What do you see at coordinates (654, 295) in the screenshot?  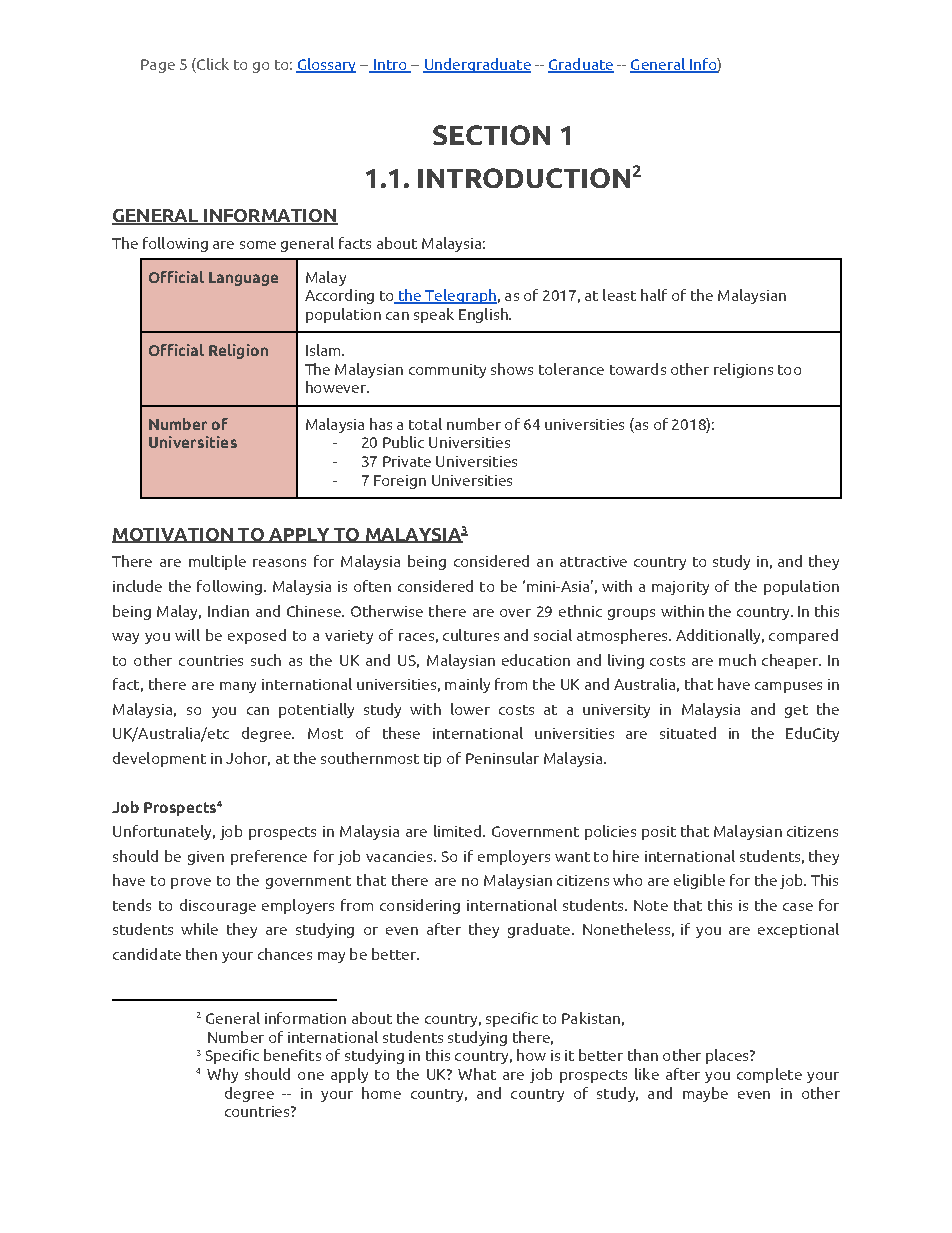 I see `half` at bounding box center [654, 295].
